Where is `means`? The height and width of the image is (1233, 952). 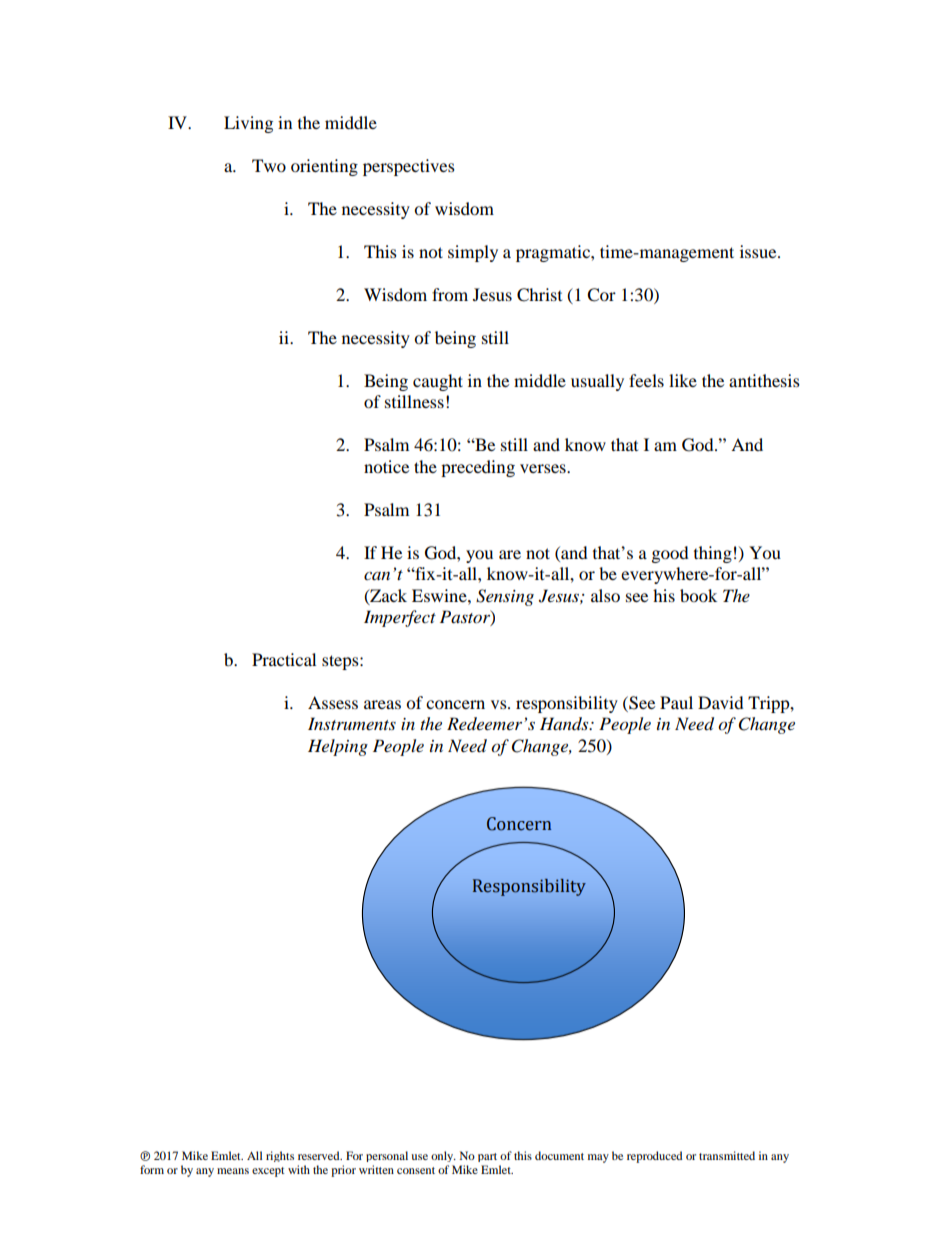 means is located at coordinates (233, 1171).
